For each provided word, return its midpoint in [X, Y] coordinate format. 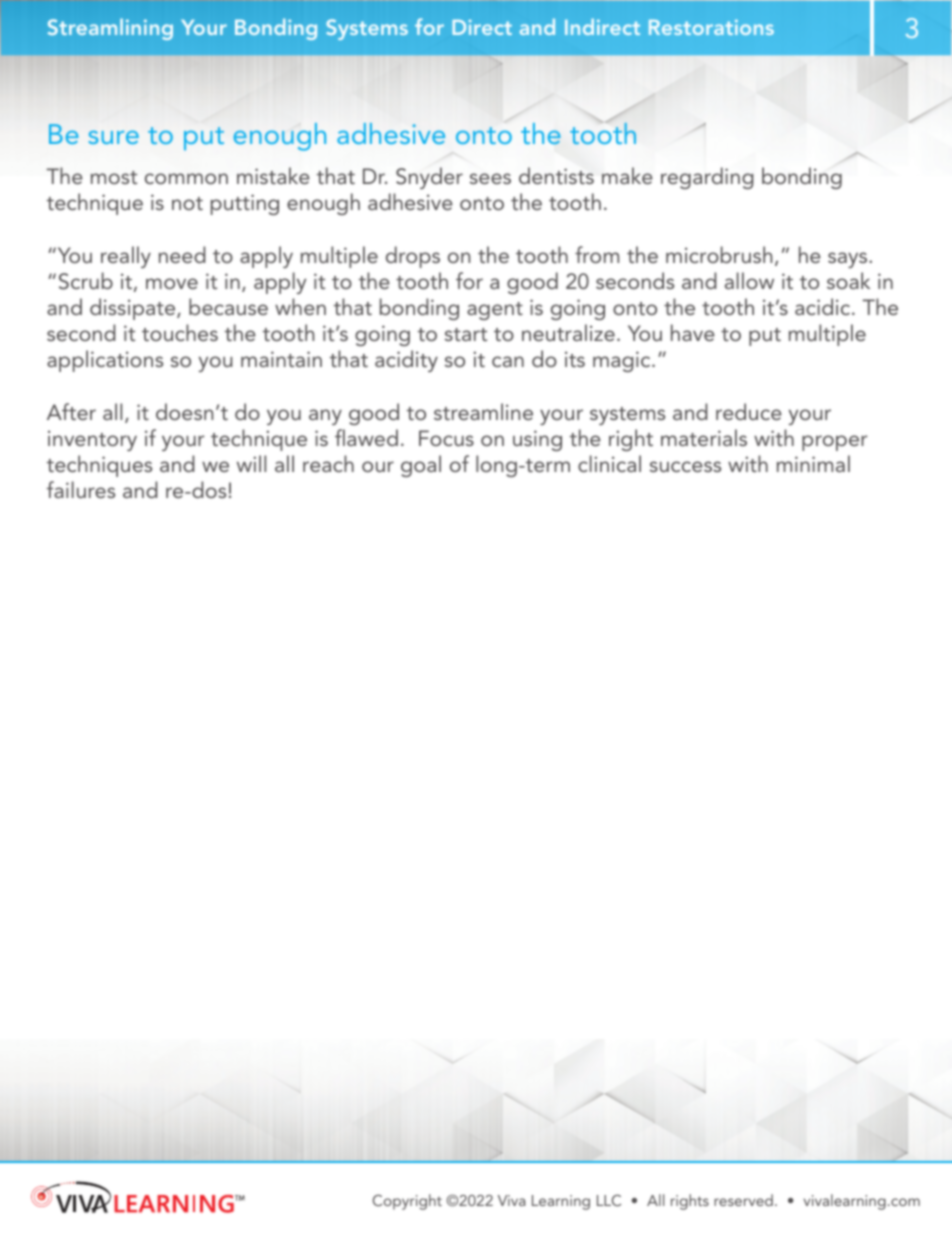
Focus [446, 438]
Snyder [429, 178]
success [685, 466]
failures [81, 489]
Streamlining [110, 29]
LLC [609, 1200]
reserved [743, 1200]
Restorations [711, 27]
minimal [813, 463]
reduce [749, 411]
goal [421, 466]
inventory [92, 440]
